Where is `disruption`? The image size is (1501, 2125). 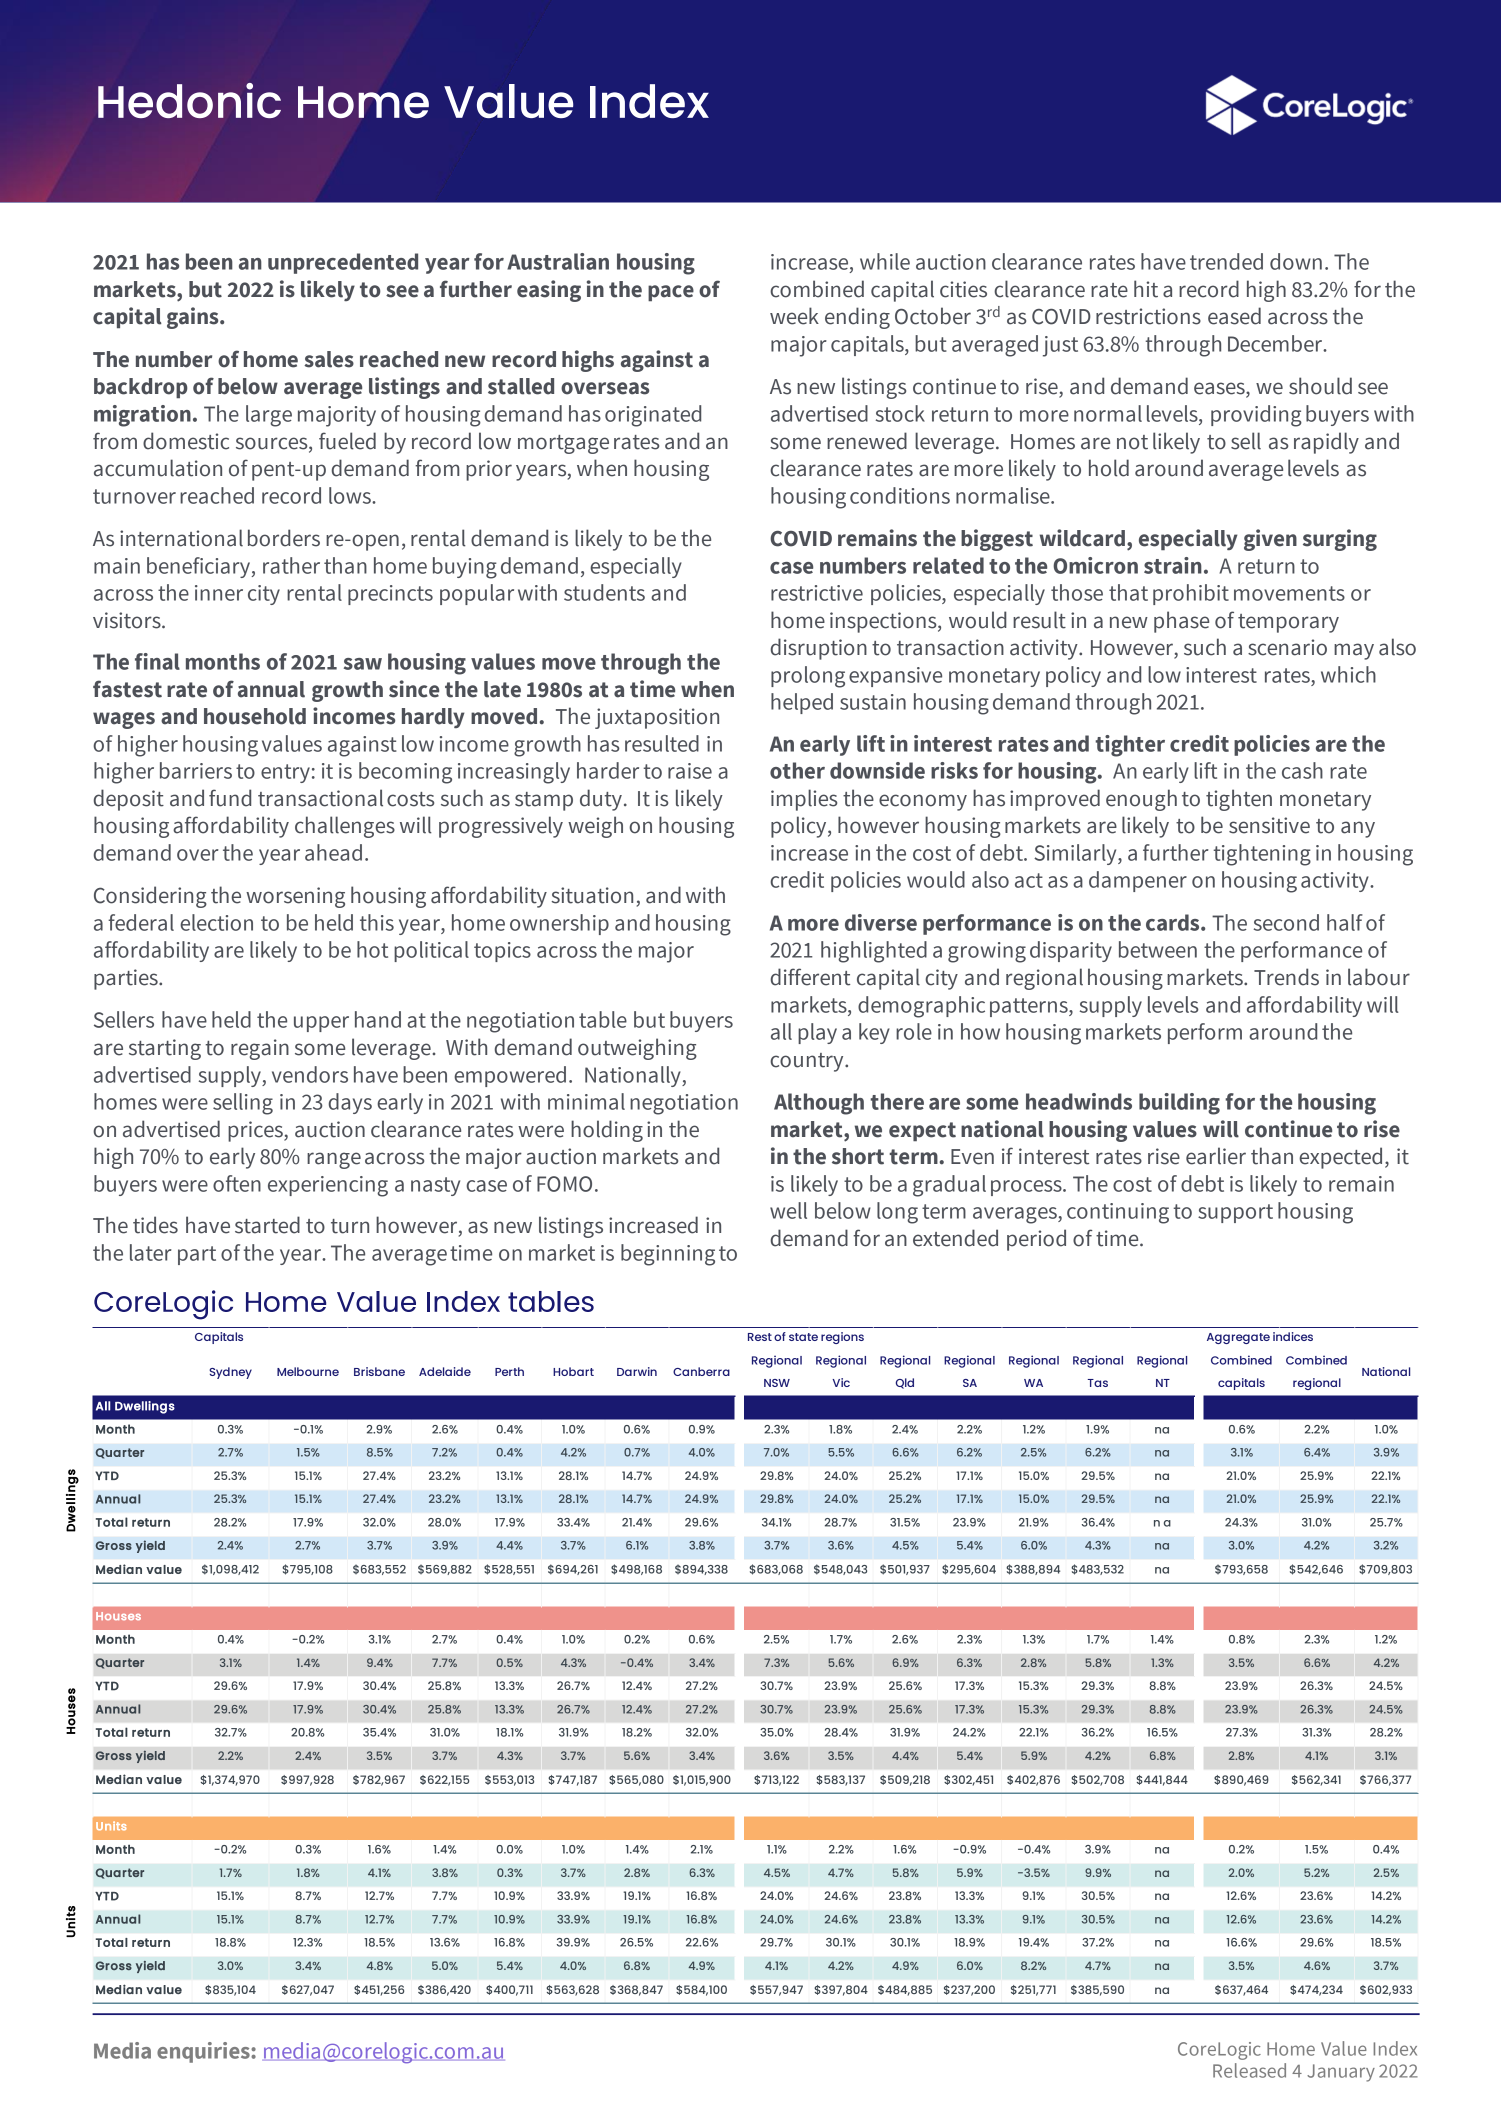 disruption is located at coordinates (819, 649).
